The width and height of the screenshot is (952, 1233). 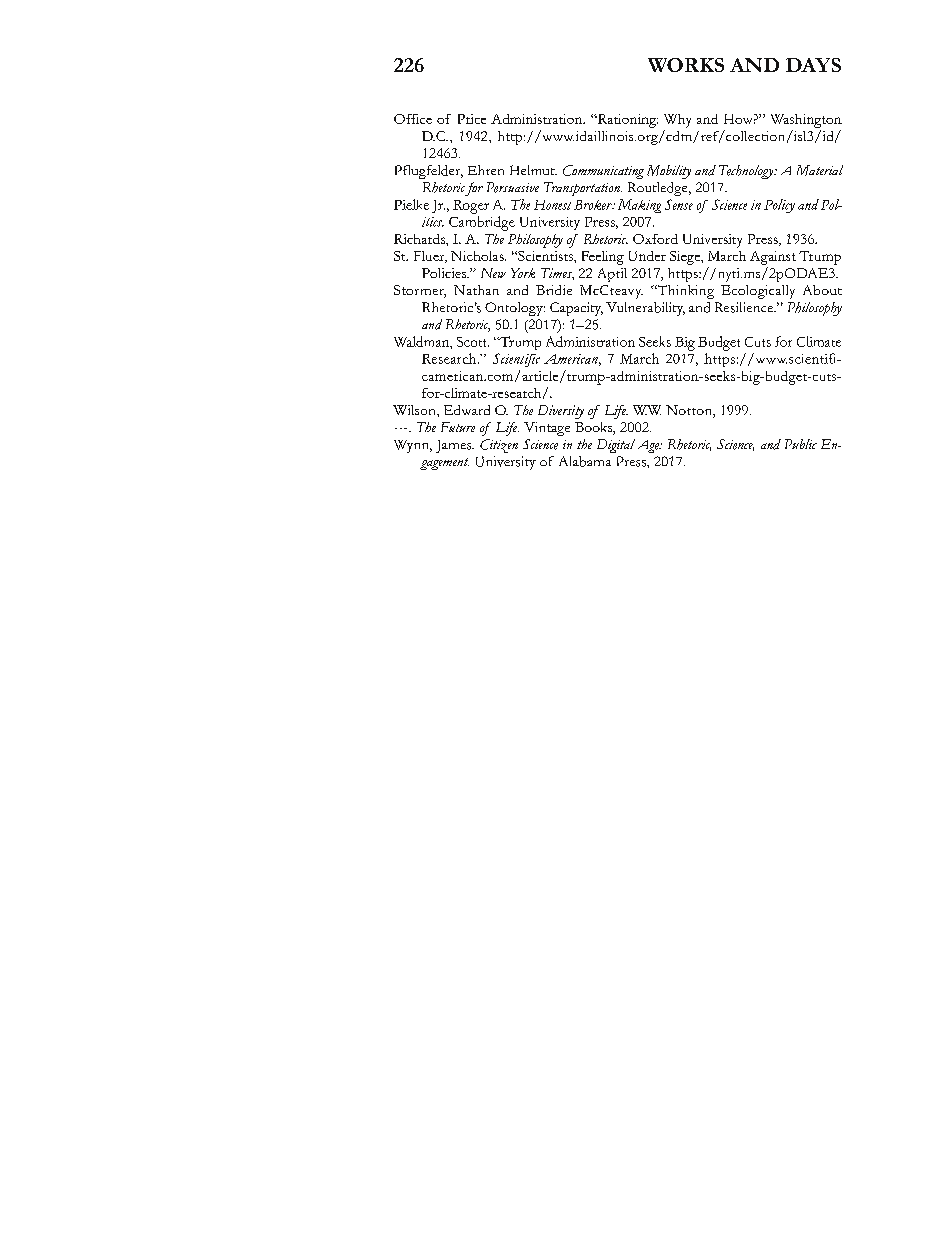 I want to click on Digital, so click(x=616, y=446).
